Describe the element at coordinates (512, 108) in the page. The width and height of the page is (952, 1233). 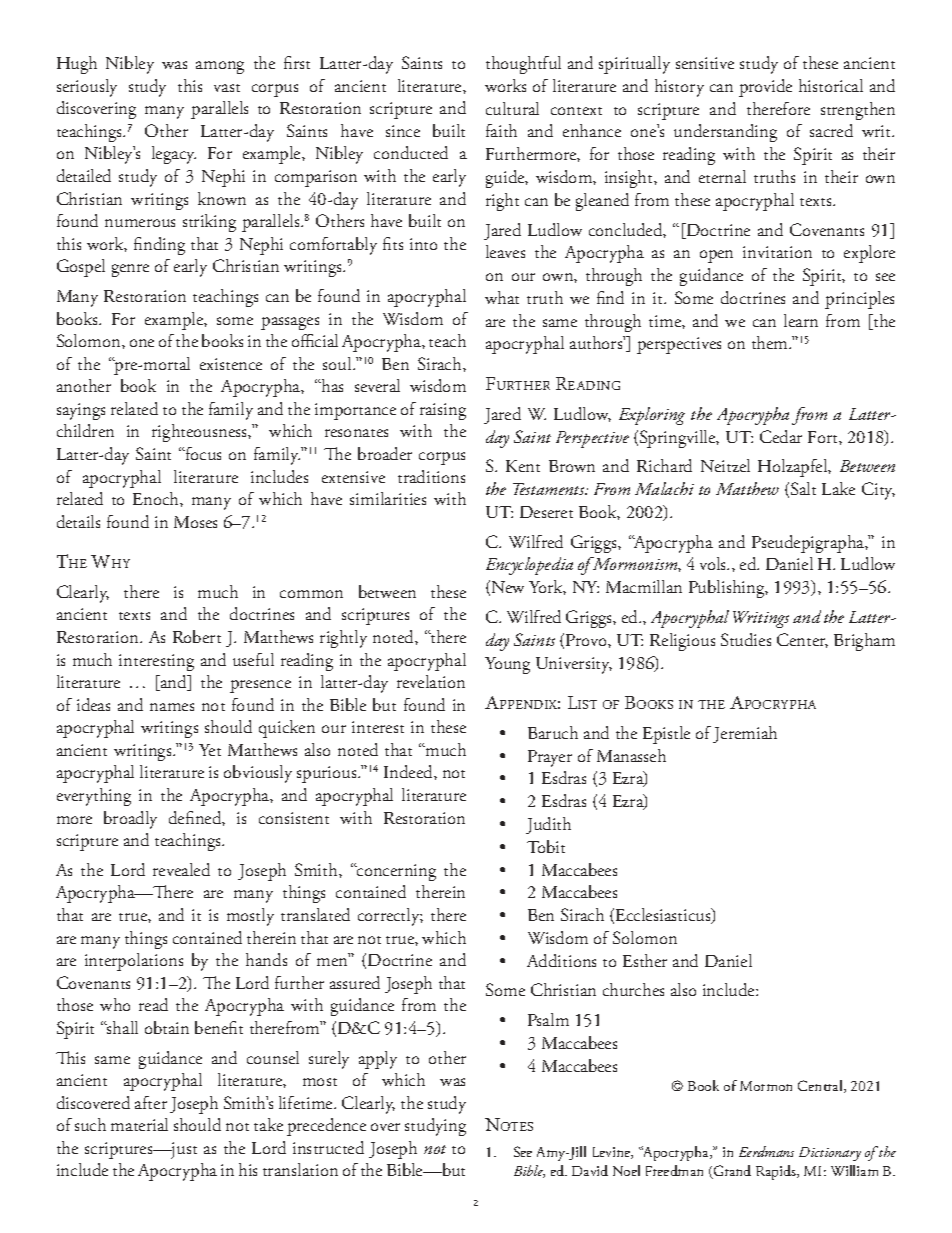
I see `cultural` at that location.
